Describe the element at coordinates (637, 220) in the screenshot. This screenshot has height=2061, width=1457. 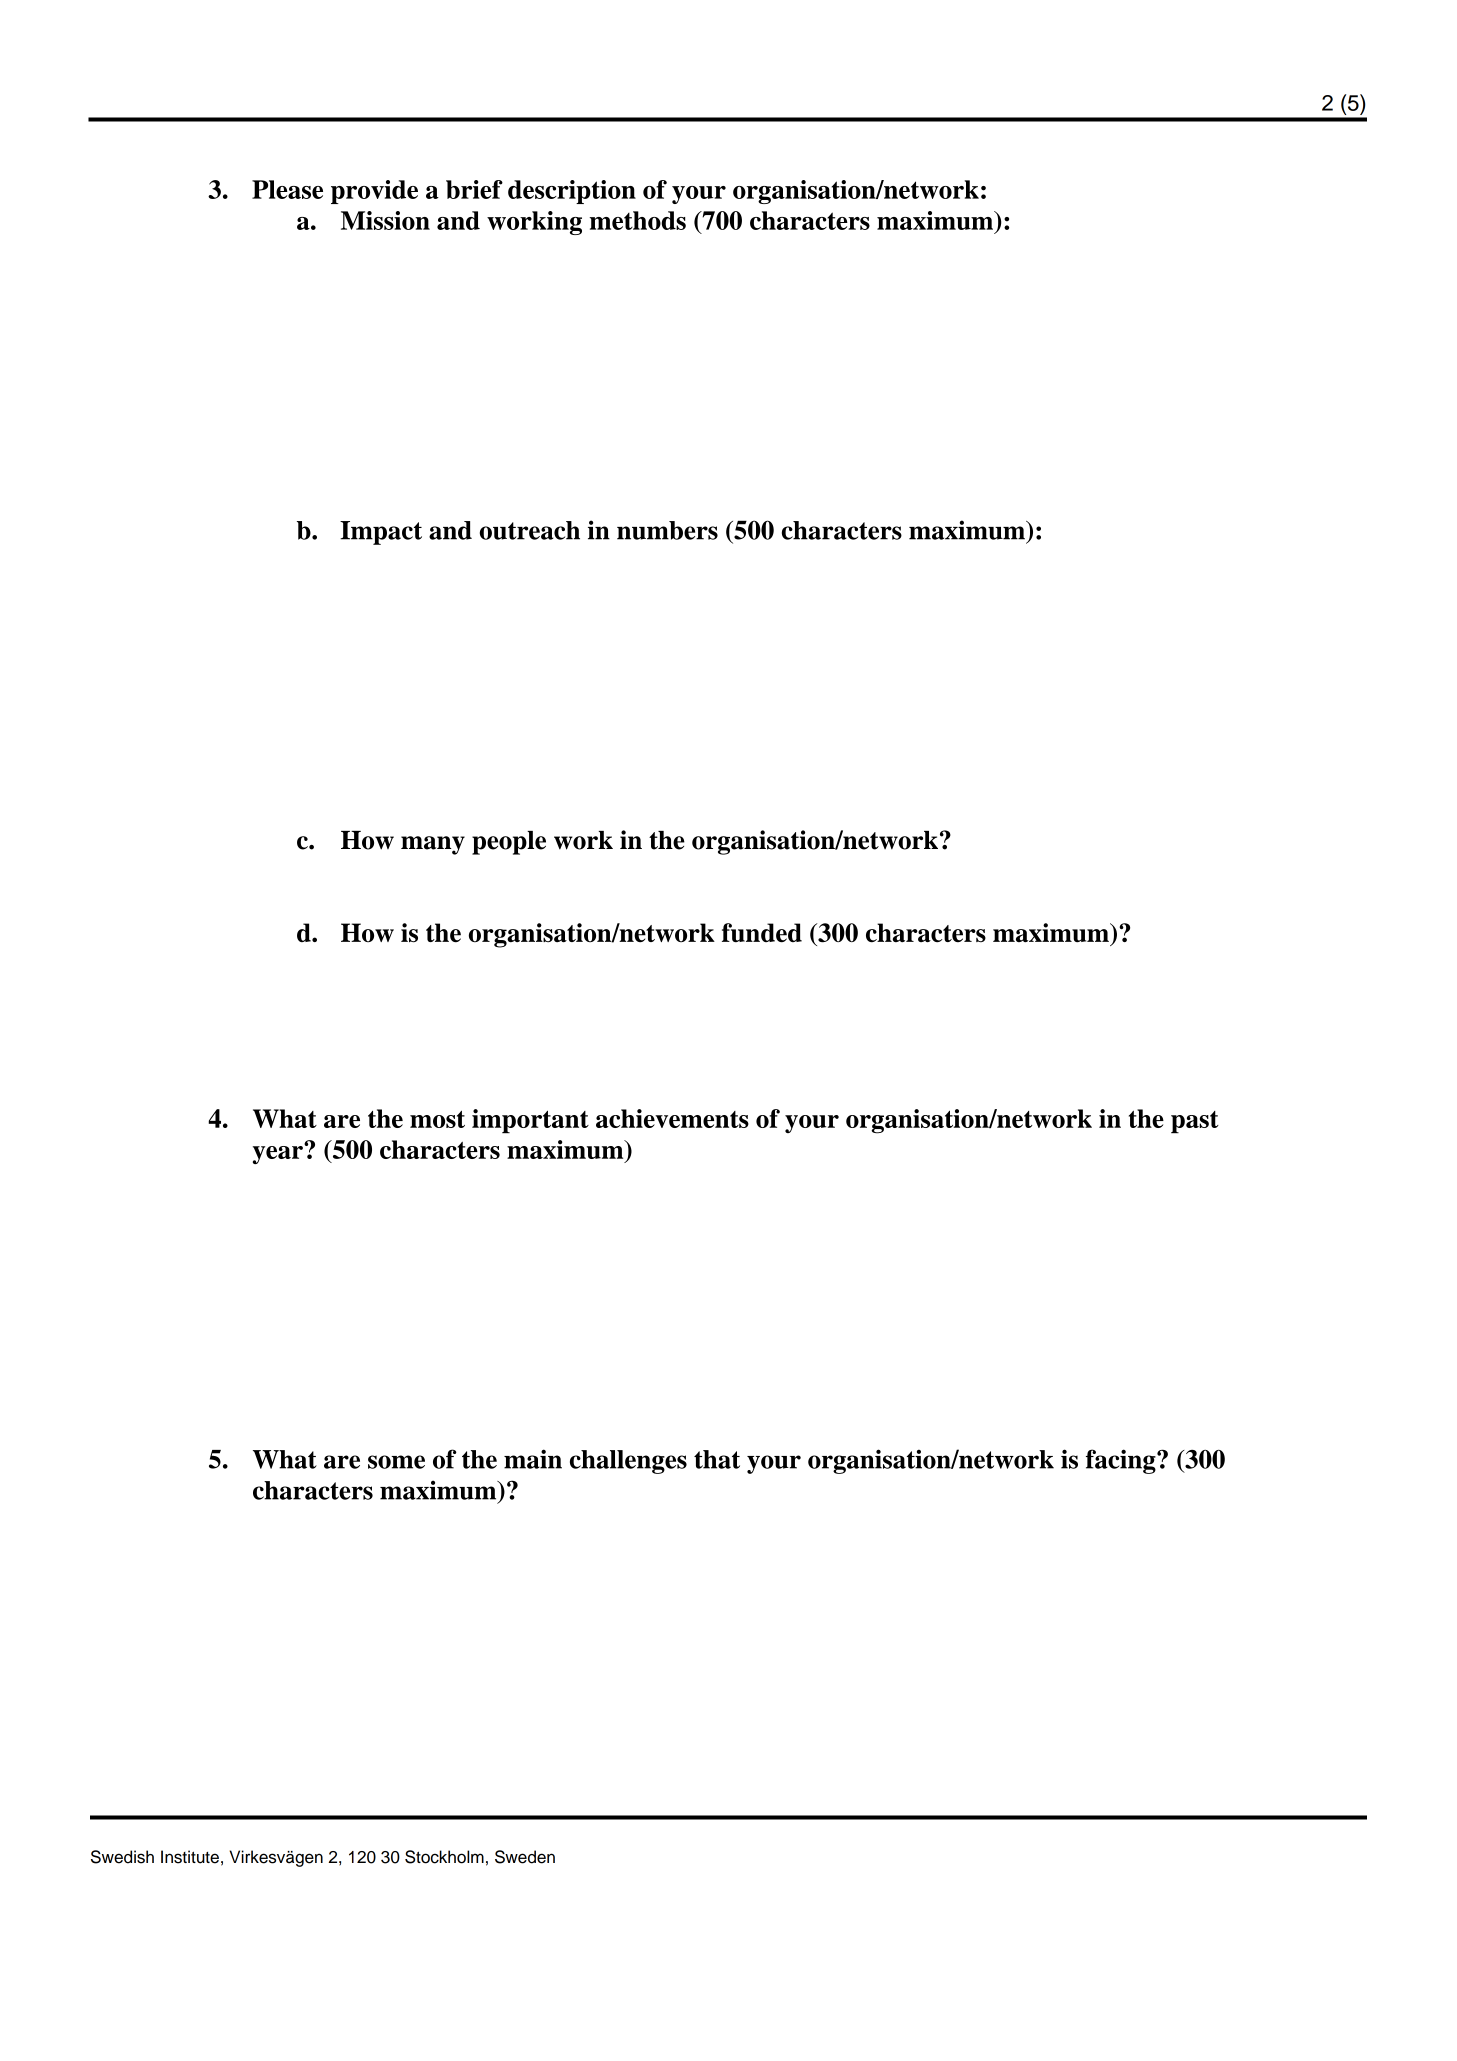
I see `methods` at that location.
